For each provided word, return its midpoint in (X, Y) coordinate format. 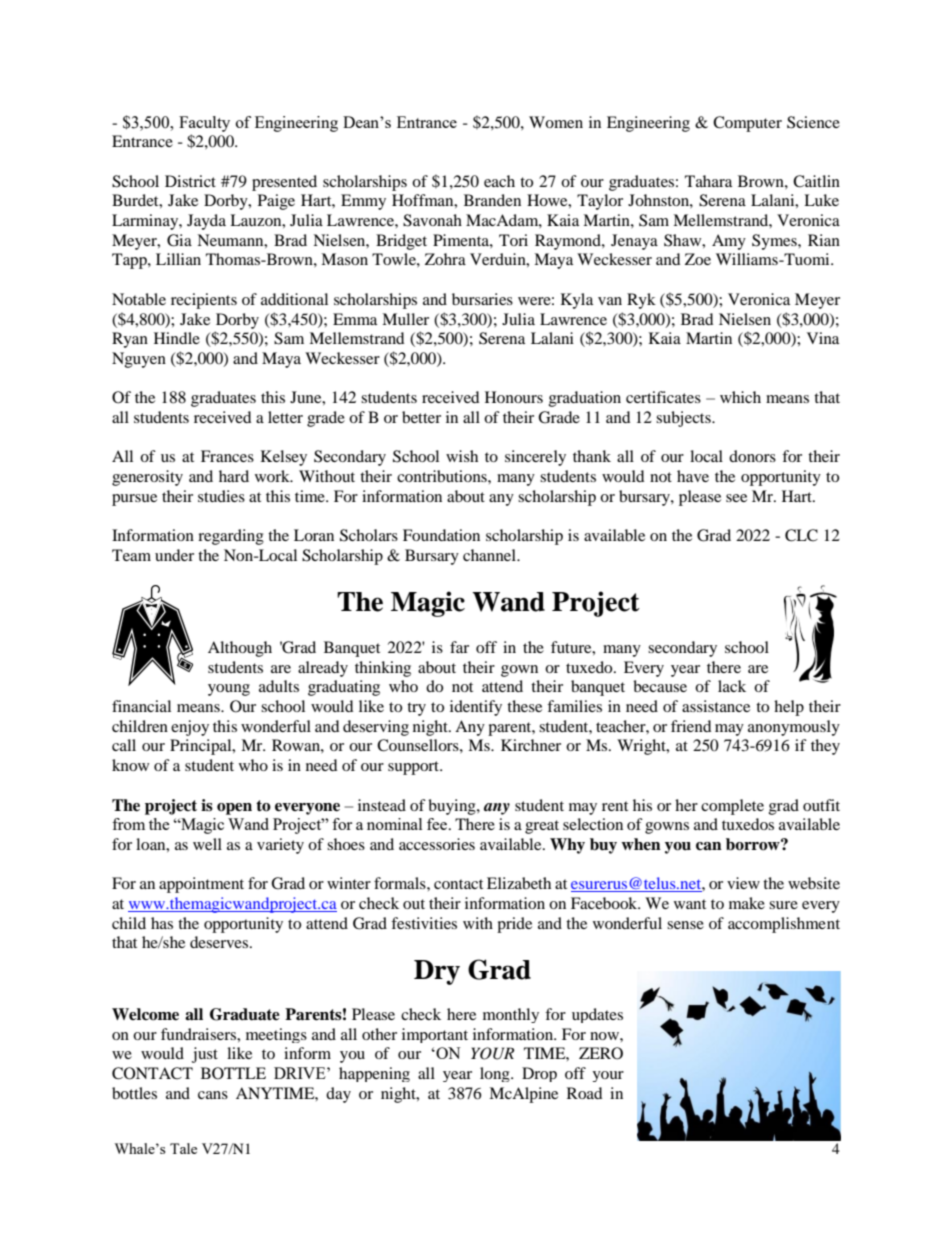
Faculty (204, 124)
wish (462, 456)
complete (732, 807)
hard (234, 476)
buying (453, 807)
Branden (492, 200)
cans (213, 1095)
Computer (747, 124)
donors (752, 456)
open (234, 809)
